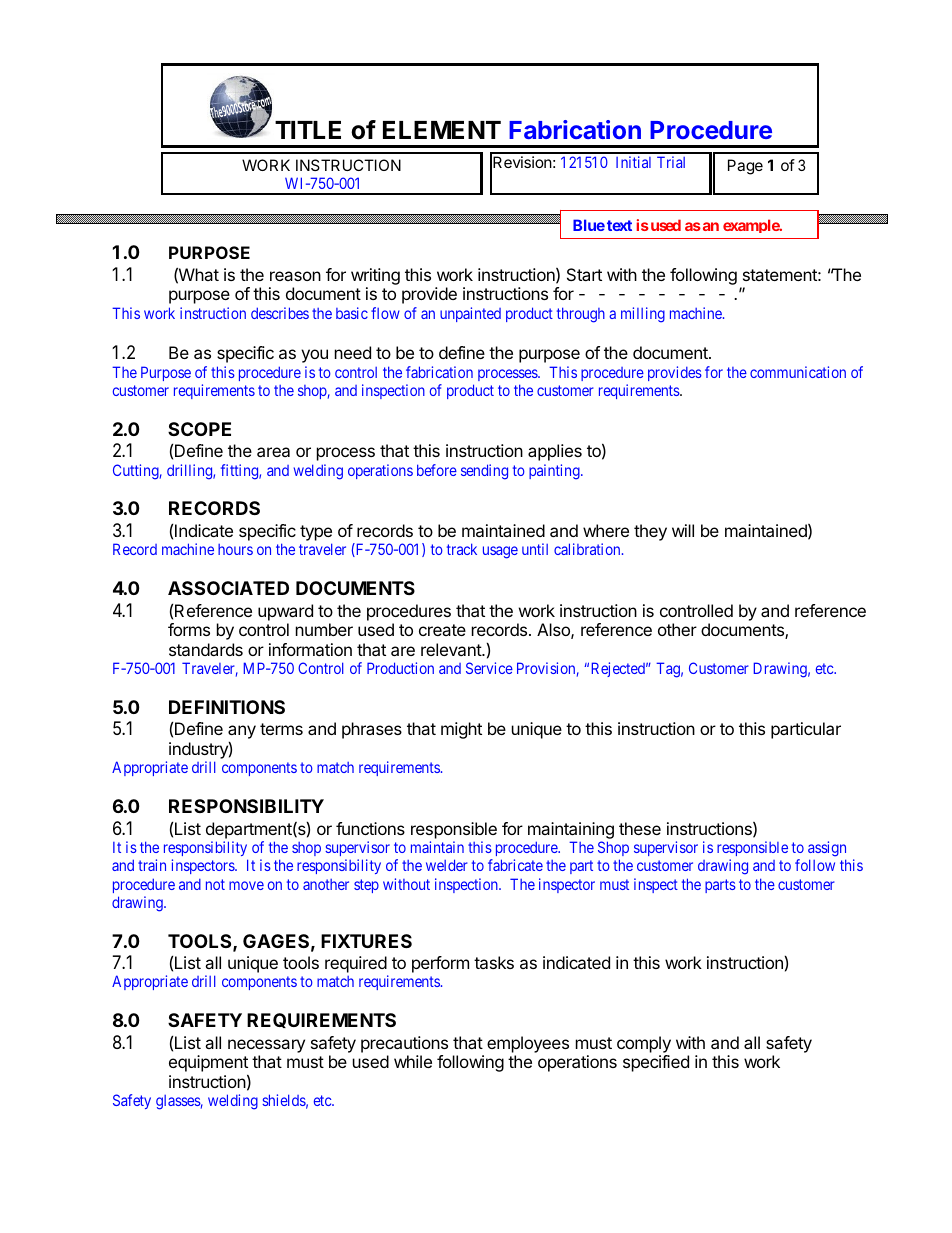  What do you see at coordinates (266, 1046) in the screenshot?
I see `necessary` at bounding box center [266, 1046].
